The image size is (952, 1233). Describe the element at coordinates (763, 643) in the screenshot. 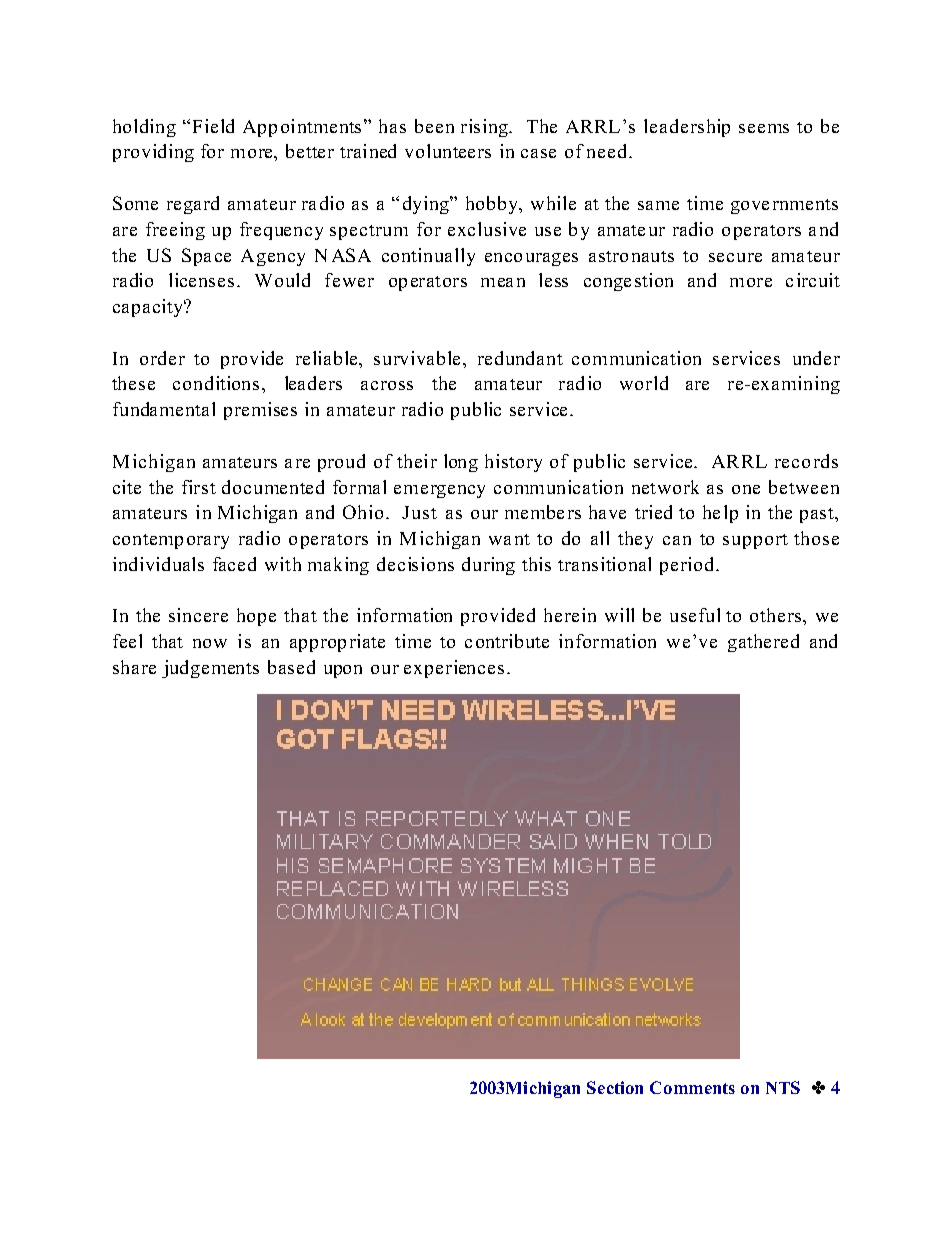

I see `gathered` at that location.
